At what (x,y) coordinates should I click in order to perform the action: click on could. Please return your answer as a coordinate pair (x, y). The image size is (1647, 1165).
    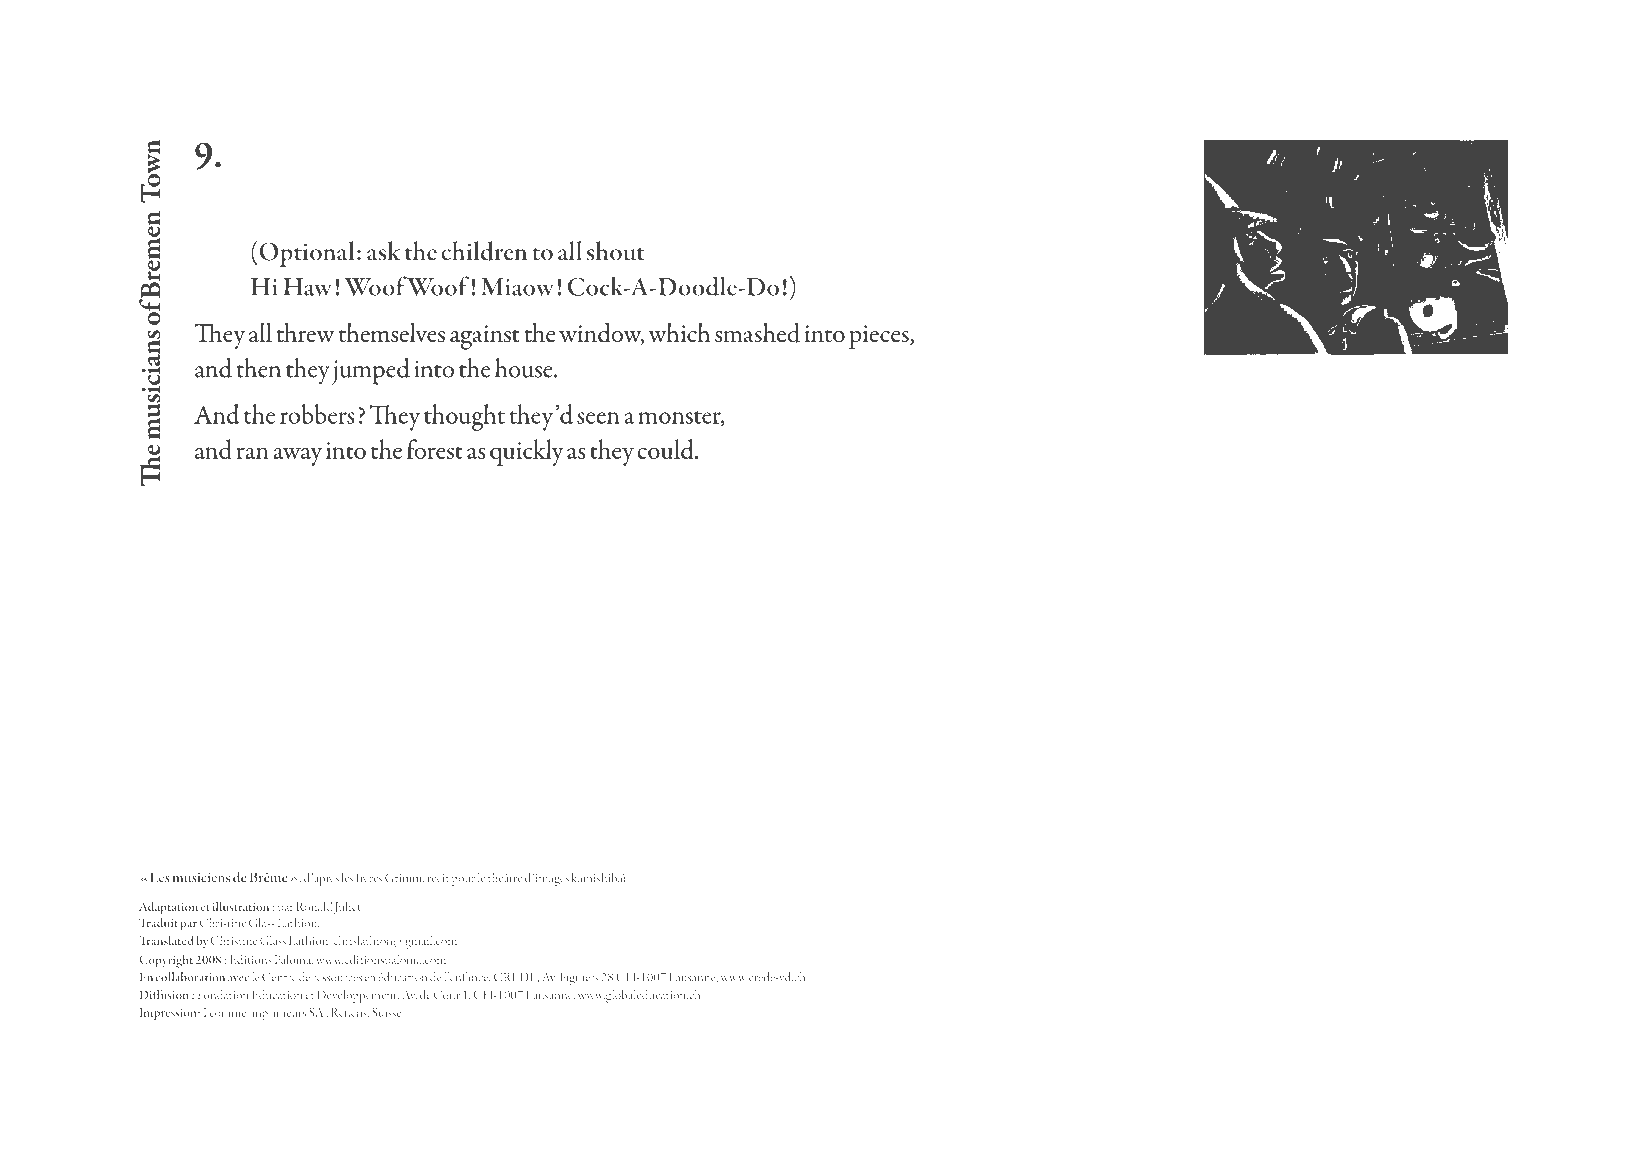
    Looking at the image, I should click on (666, 449).
